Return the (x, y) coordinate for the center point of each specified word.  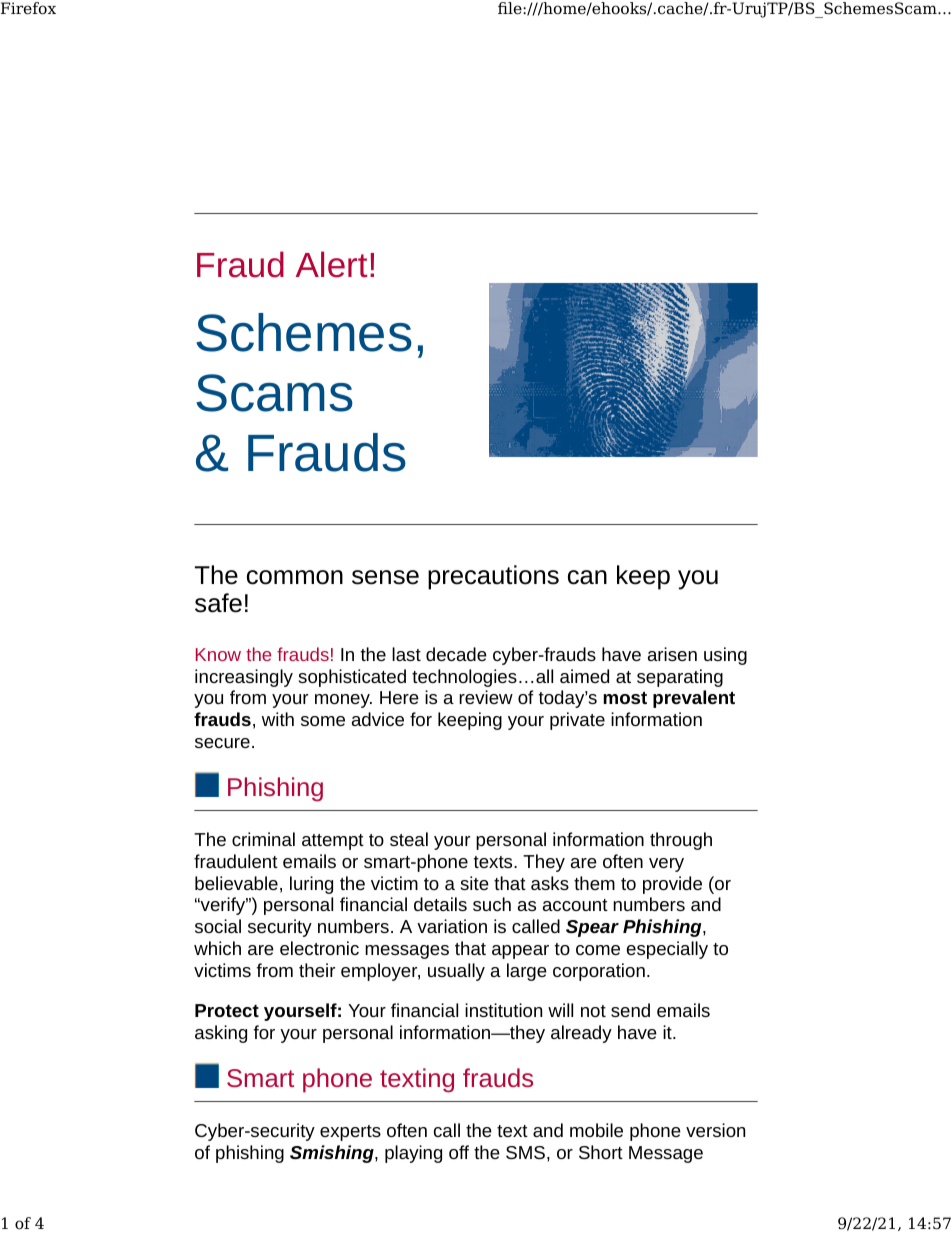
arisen (672, 654)
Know (218, 654)
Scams (274, 393)
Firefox (28, 8)
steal (409, 839)
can (587, 577)
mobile (596, 1130)
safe (218, 603)
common (295, 577)
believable (236, 883)
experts (350, 1133)
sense (385, 577)
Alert (331, 264)
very (666, 865)
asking (221, 1034)
